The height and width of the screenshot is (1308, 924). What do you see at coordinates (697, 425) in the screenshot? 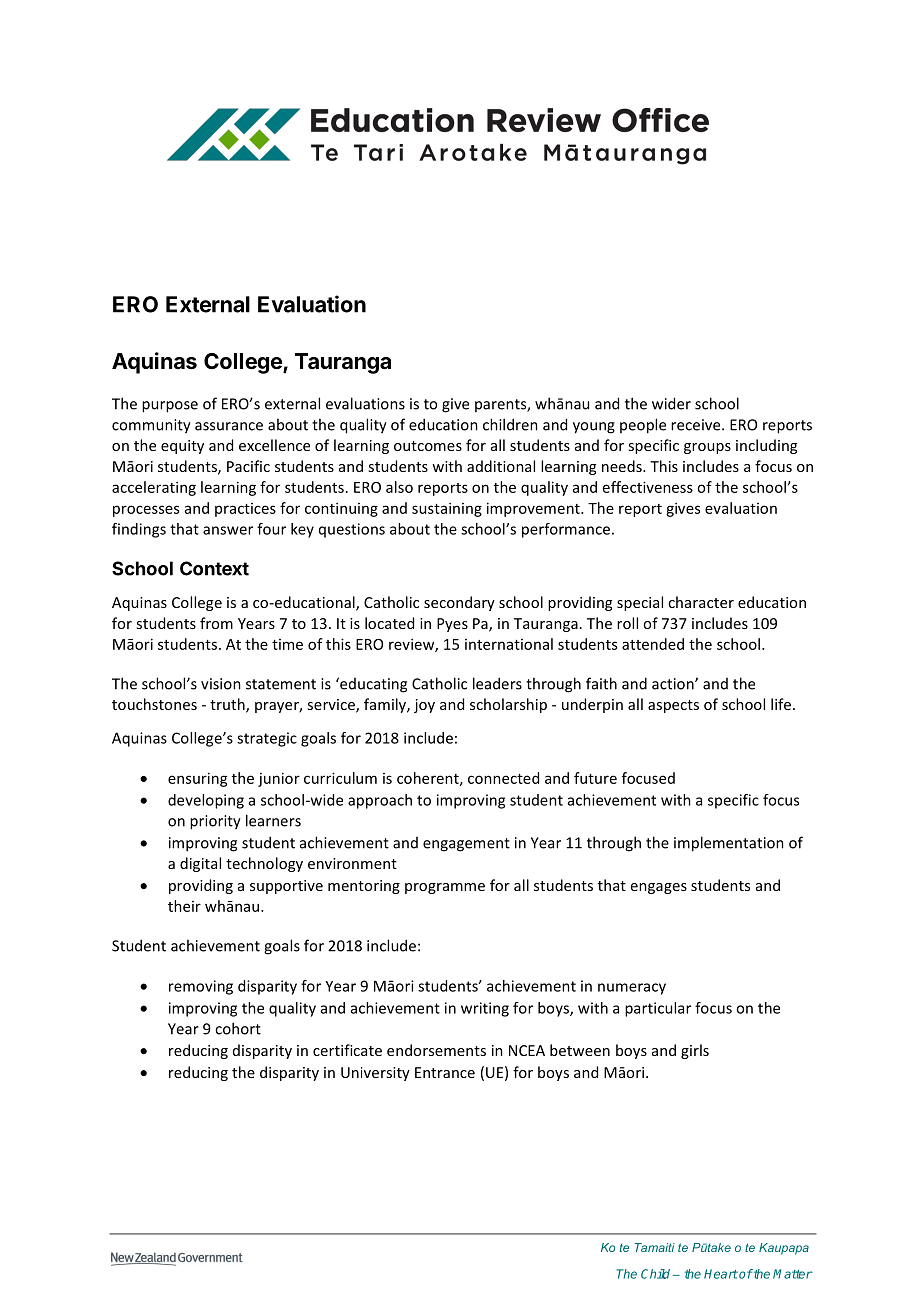
I see `receive` at bounding box center [697, 425].
